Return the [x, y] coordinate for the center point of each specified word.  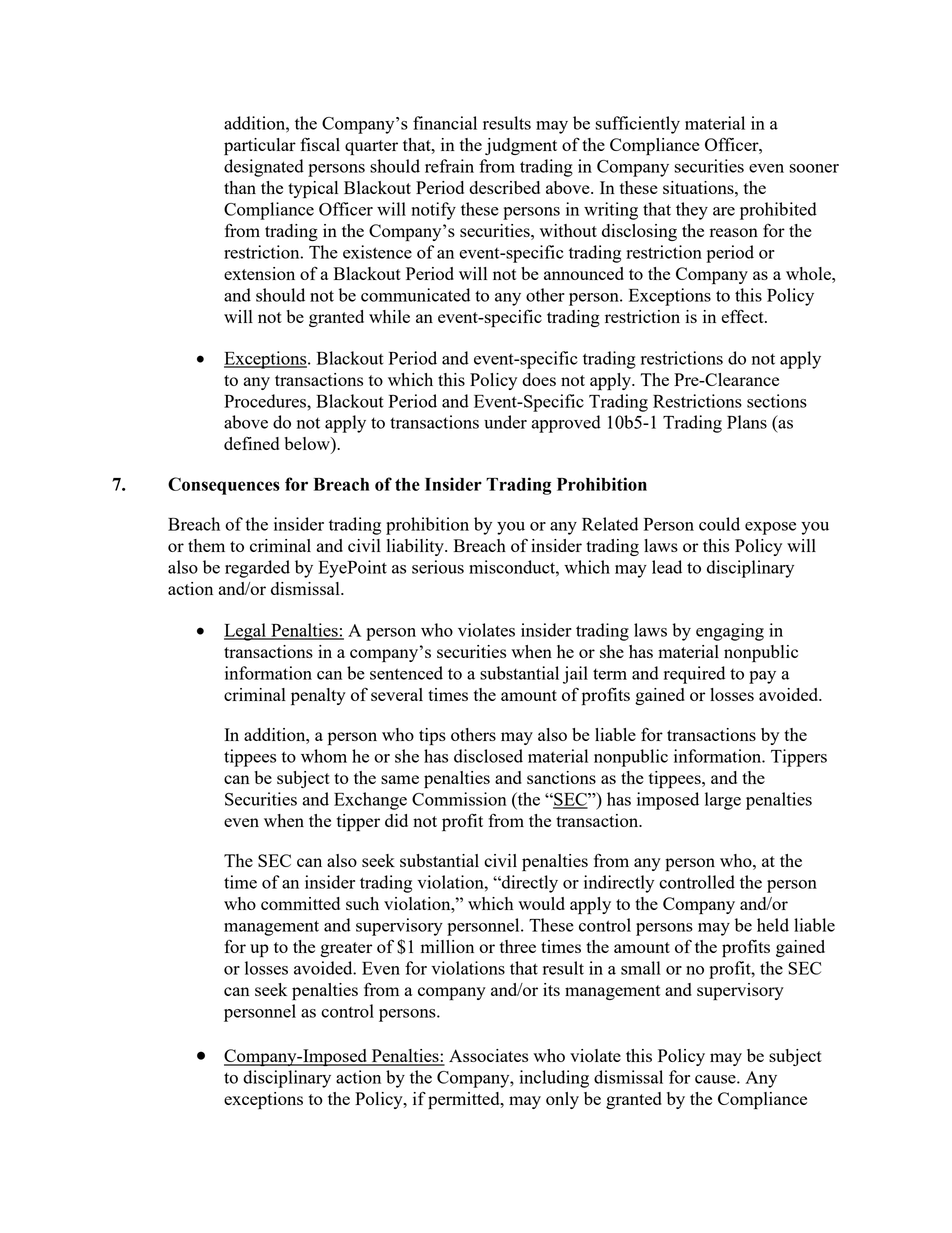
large [723, 801]
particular [260, 147]
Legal [246, 632]
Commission [459, 799]
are [724, 211]
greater [346, 949]
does [539, 379]
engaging [730, 632]
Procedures [266, 401]
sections [777, 401]
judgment [521, 146]
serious [438, 567]
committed [300, 903]
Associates [488, 1055]
